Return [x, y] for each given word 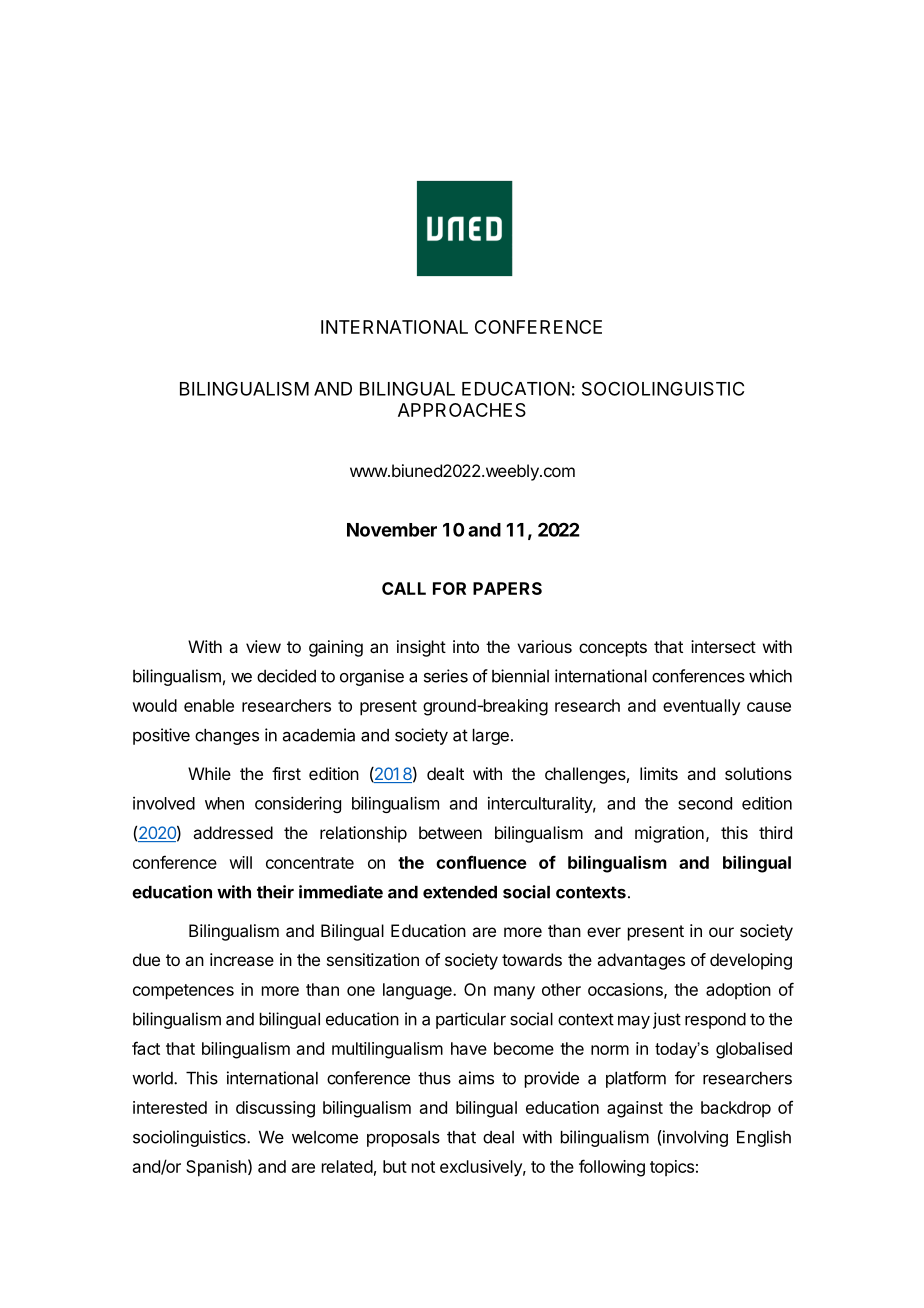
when [224, 803]
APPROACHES [462, 410]
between [450, 832]
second [705, 803]
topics [672, 1168]
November [392, 530]
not [423, 1167]
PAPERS [507, 588]
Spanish [216, 1168]
